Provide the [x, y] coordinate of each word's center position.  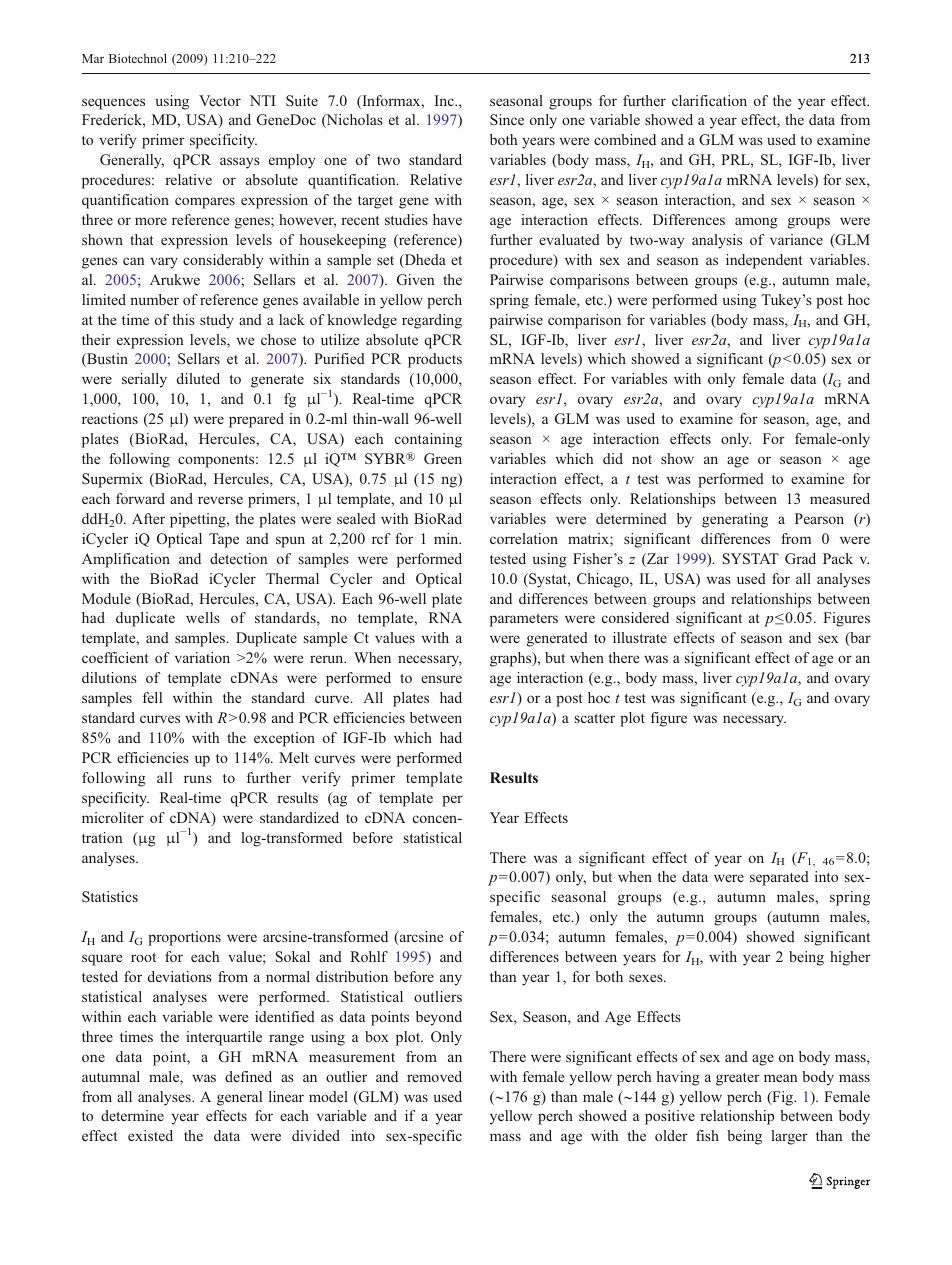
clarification [709, 100]
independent [764, 261]
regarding [432, 321]
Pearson [819, 518]
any [451, 980]
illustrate [640, 637]
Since [507, 119]
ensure [441, 679]
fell [152, 697]
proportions [184, 938]
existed [150, 1135]
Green [443, 458]
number [154, 299]
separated [779, 878]
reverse [220, 500]
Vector [220, 100]
